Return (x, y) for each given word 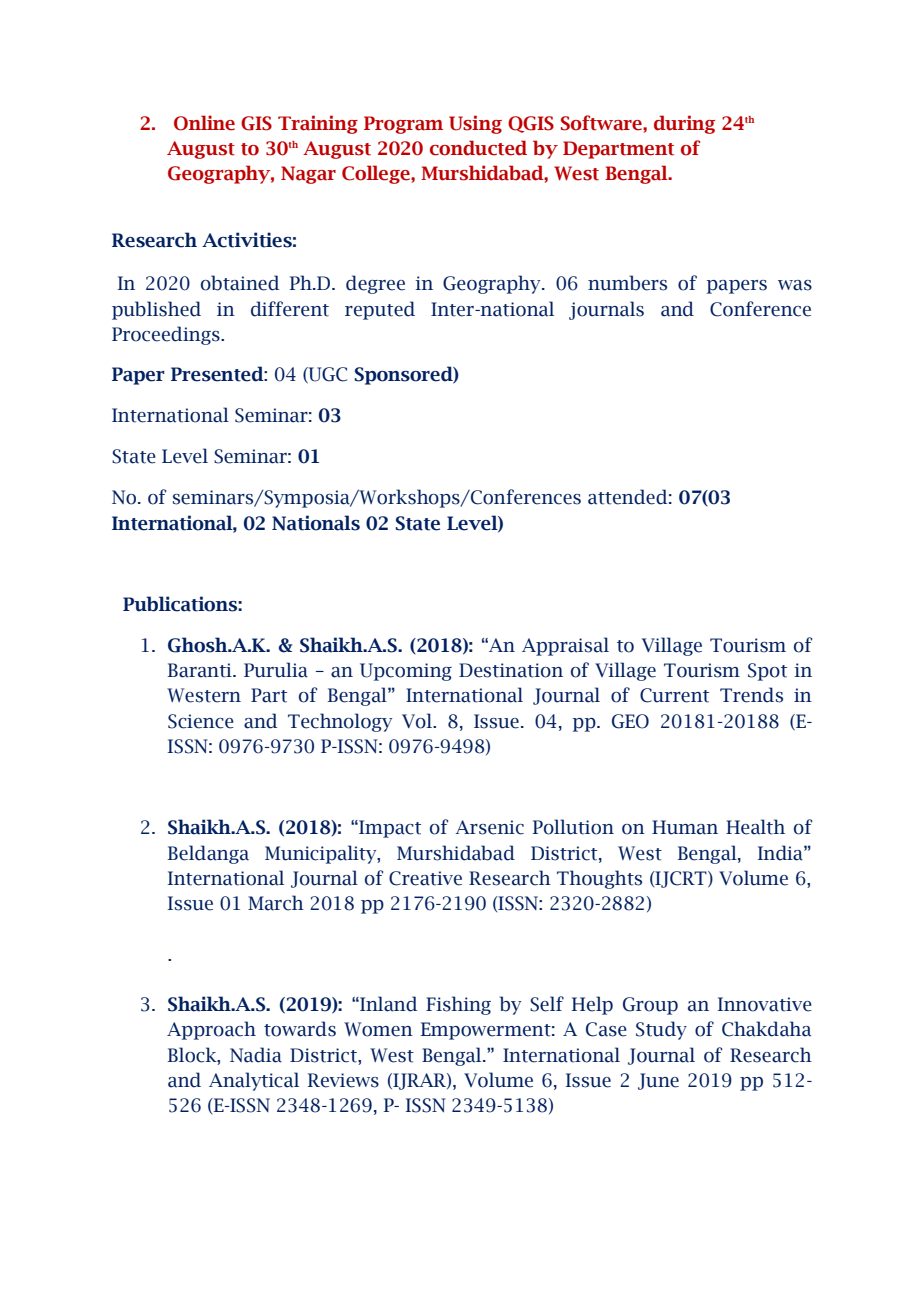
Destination (511, 670)
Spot (767, 672)
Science (201, 721)
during (684, 124)
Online (204, 123)
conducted (478, 148)
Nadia (256, 1055)
